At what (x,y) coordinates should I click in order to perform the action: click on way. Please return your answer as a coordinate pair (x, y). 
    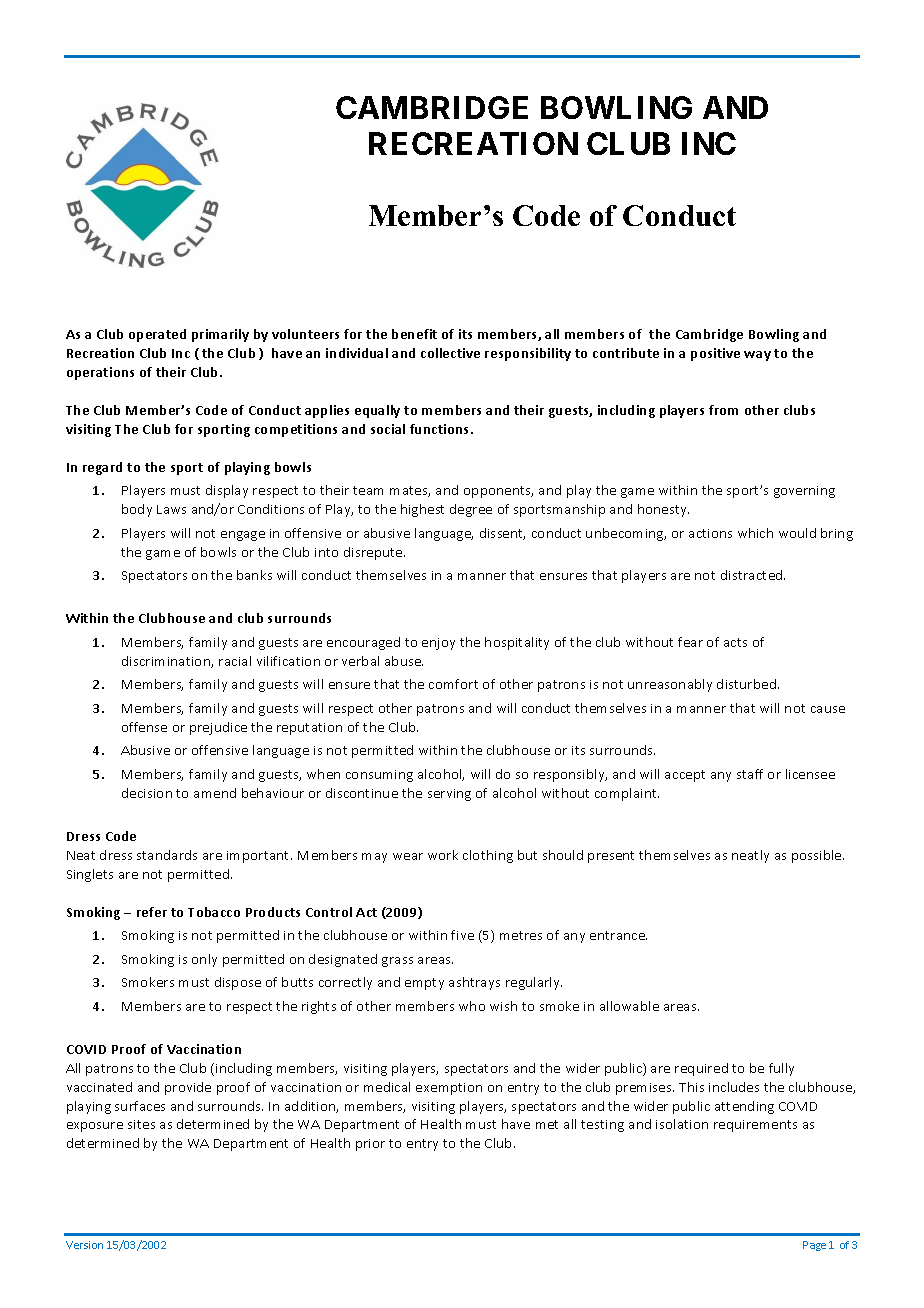
    Looking at the image, I should click on (757, 356).
